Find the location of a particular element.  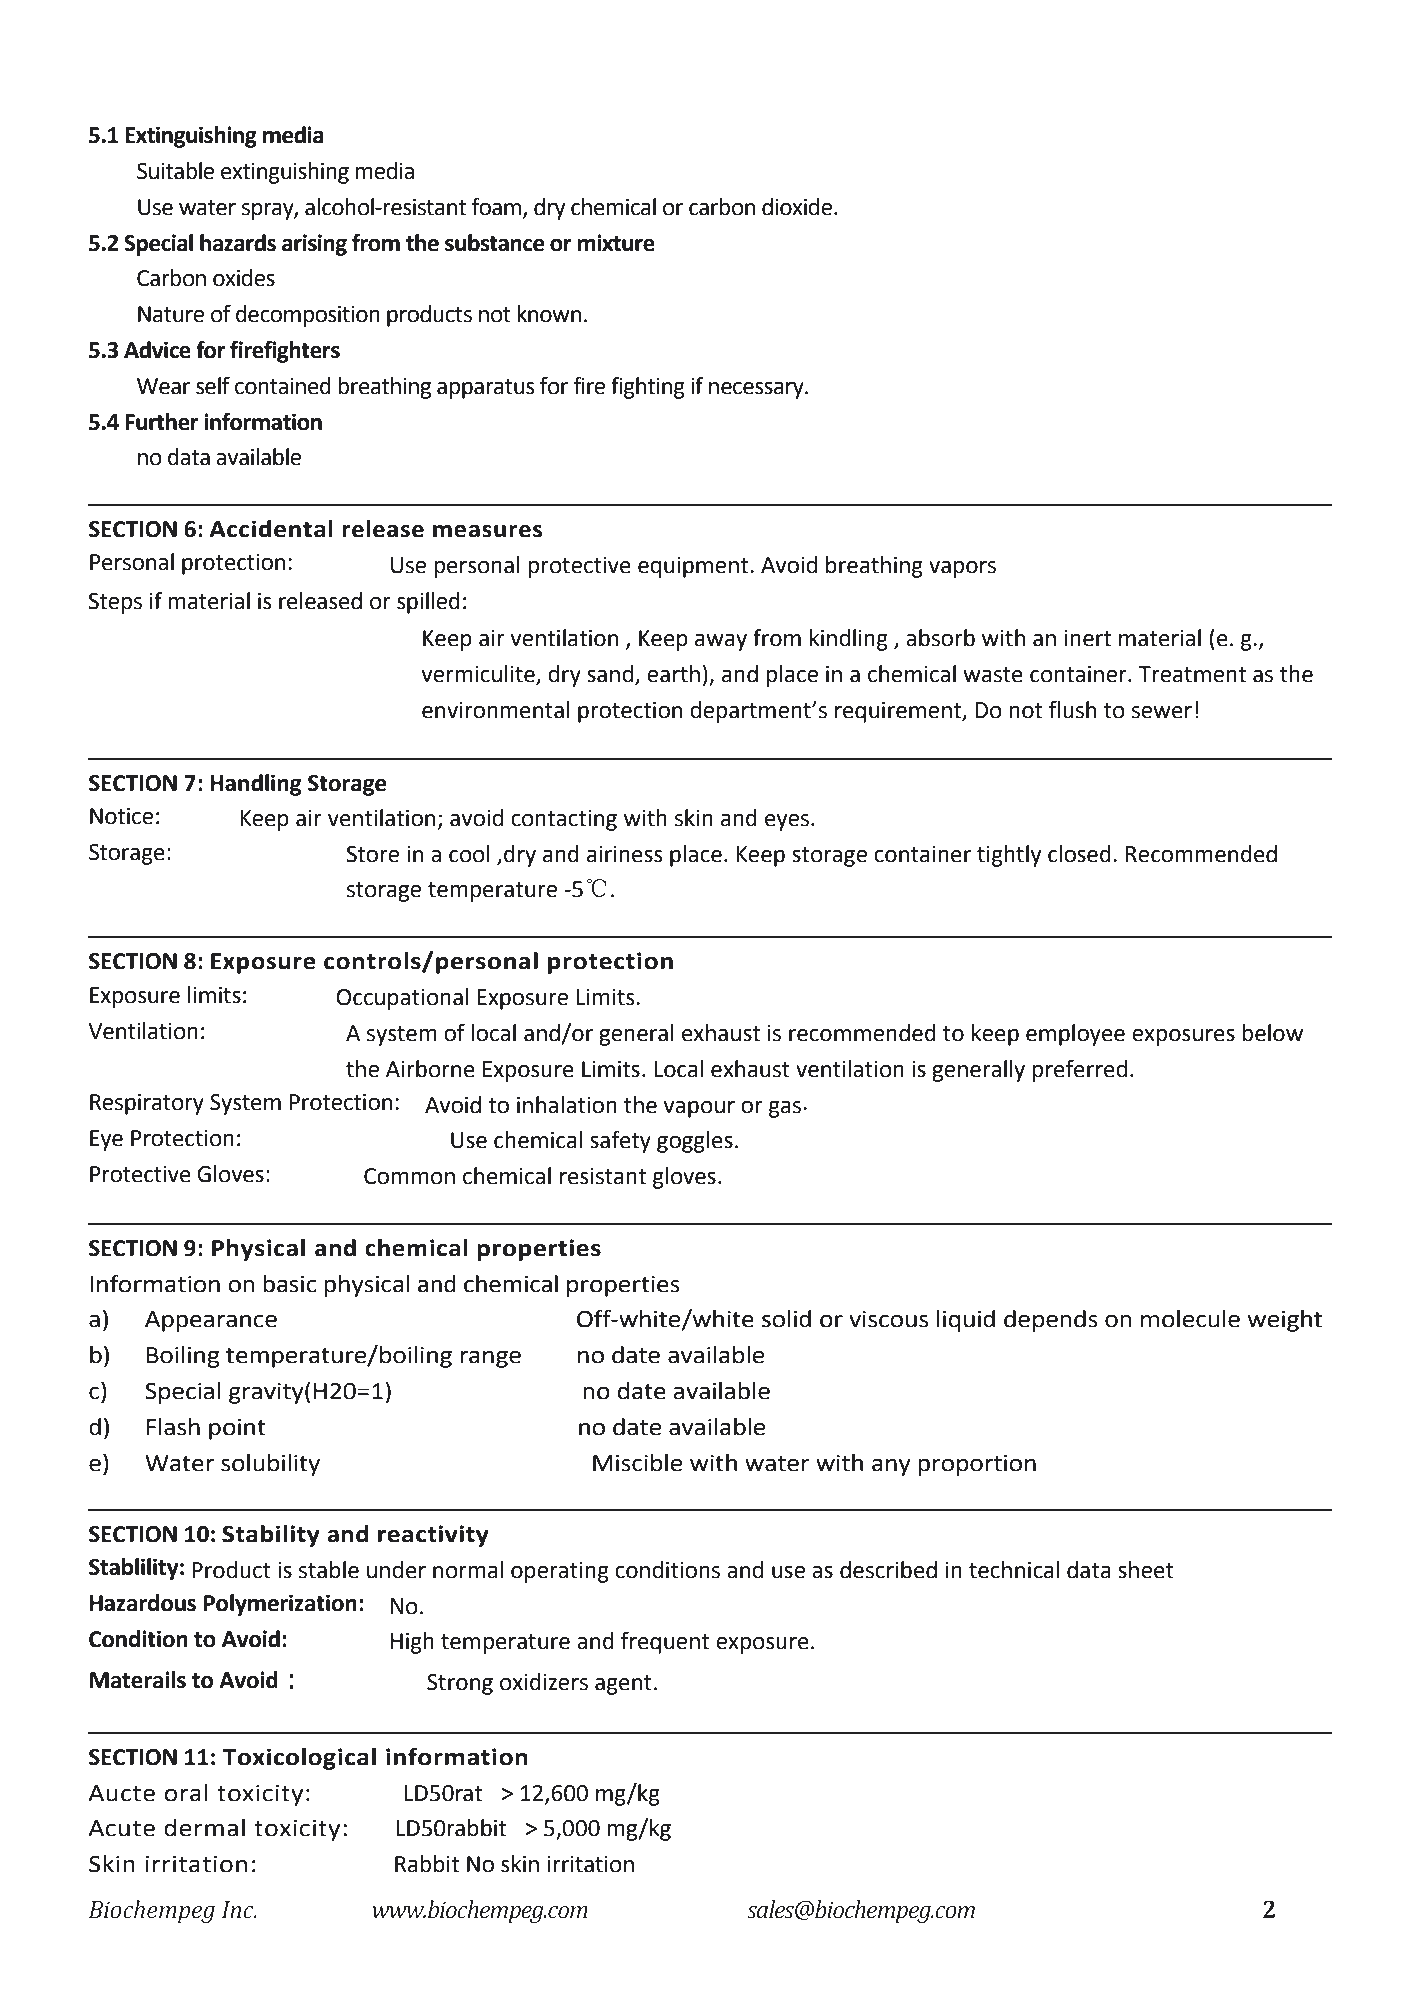

eyes is located at coordinates (788, 822).
